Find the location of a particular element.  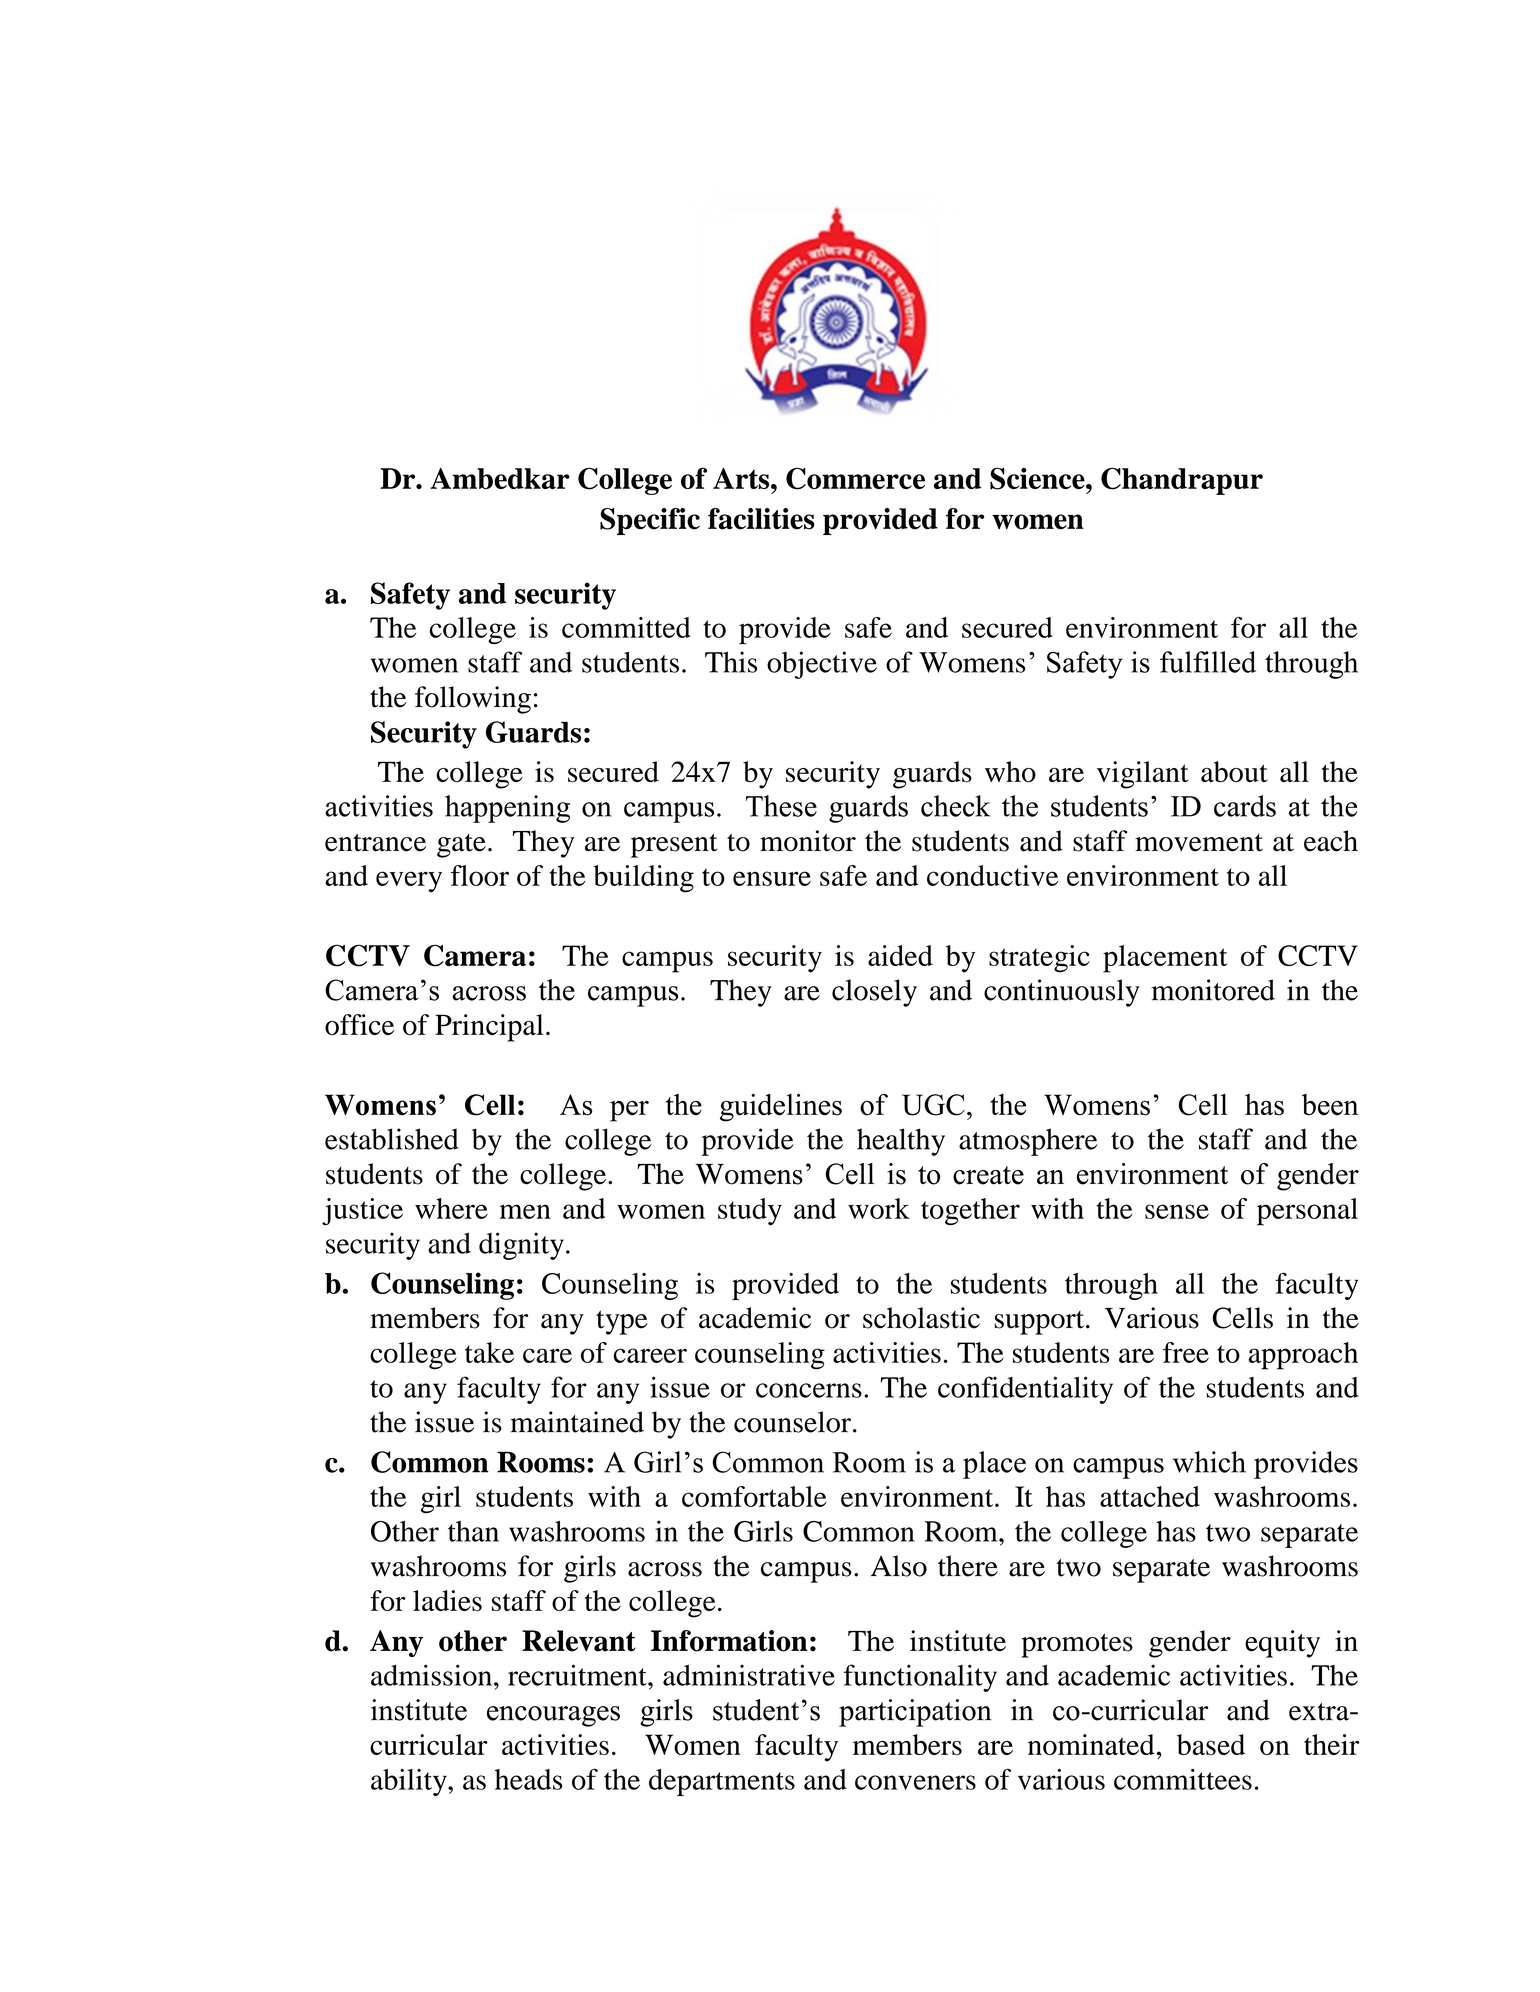

healthy is located at coordinates (901, 1142).
